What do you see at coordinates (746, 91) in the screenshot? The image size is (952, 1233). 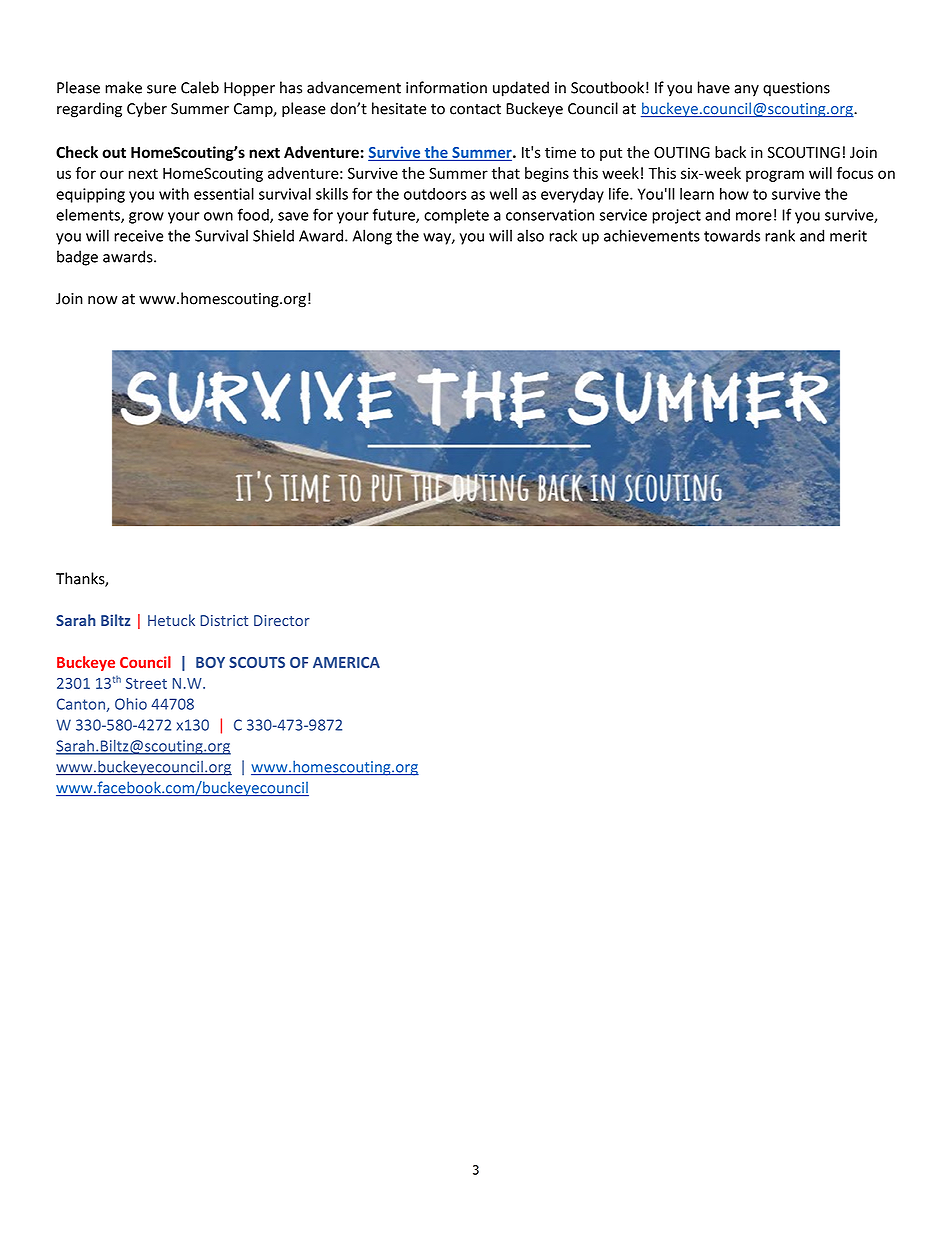 I see `any` at bounding box center [746, 91].
